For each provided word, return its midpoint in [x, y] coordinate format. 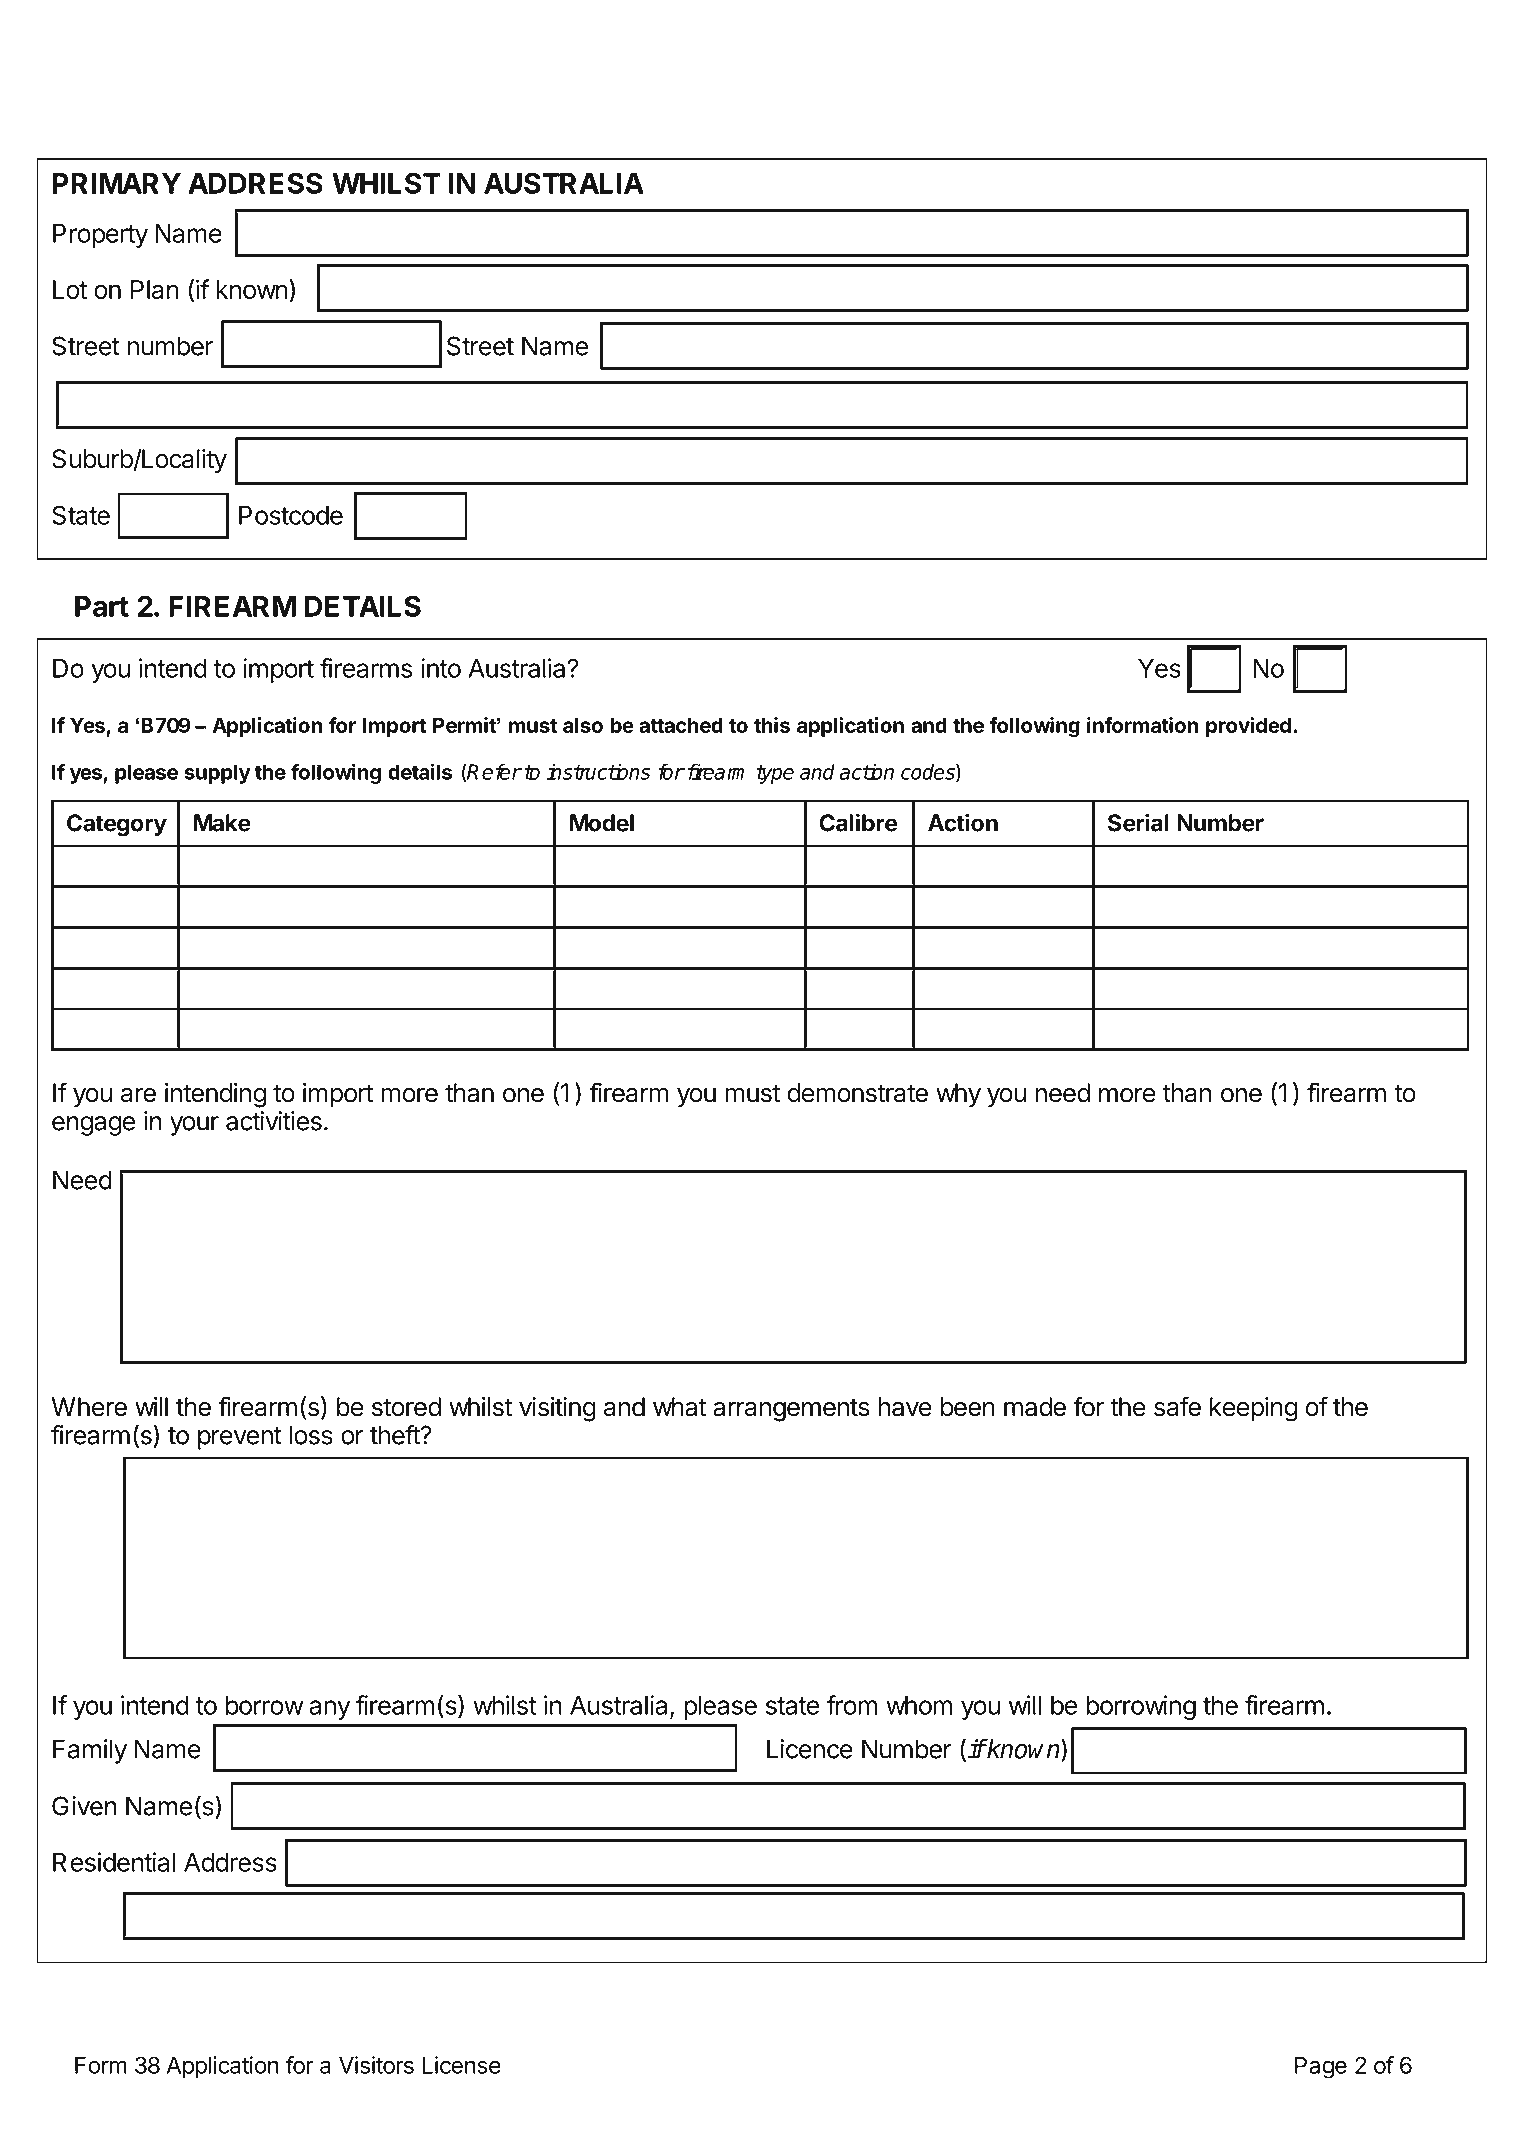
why [958, 1095]
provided [1248, 727]
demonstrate [857, 1093]
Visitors [376, 2065]
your [194, 1126]
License [461, 2065]
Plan [155, 289]
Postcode [291, 515]
